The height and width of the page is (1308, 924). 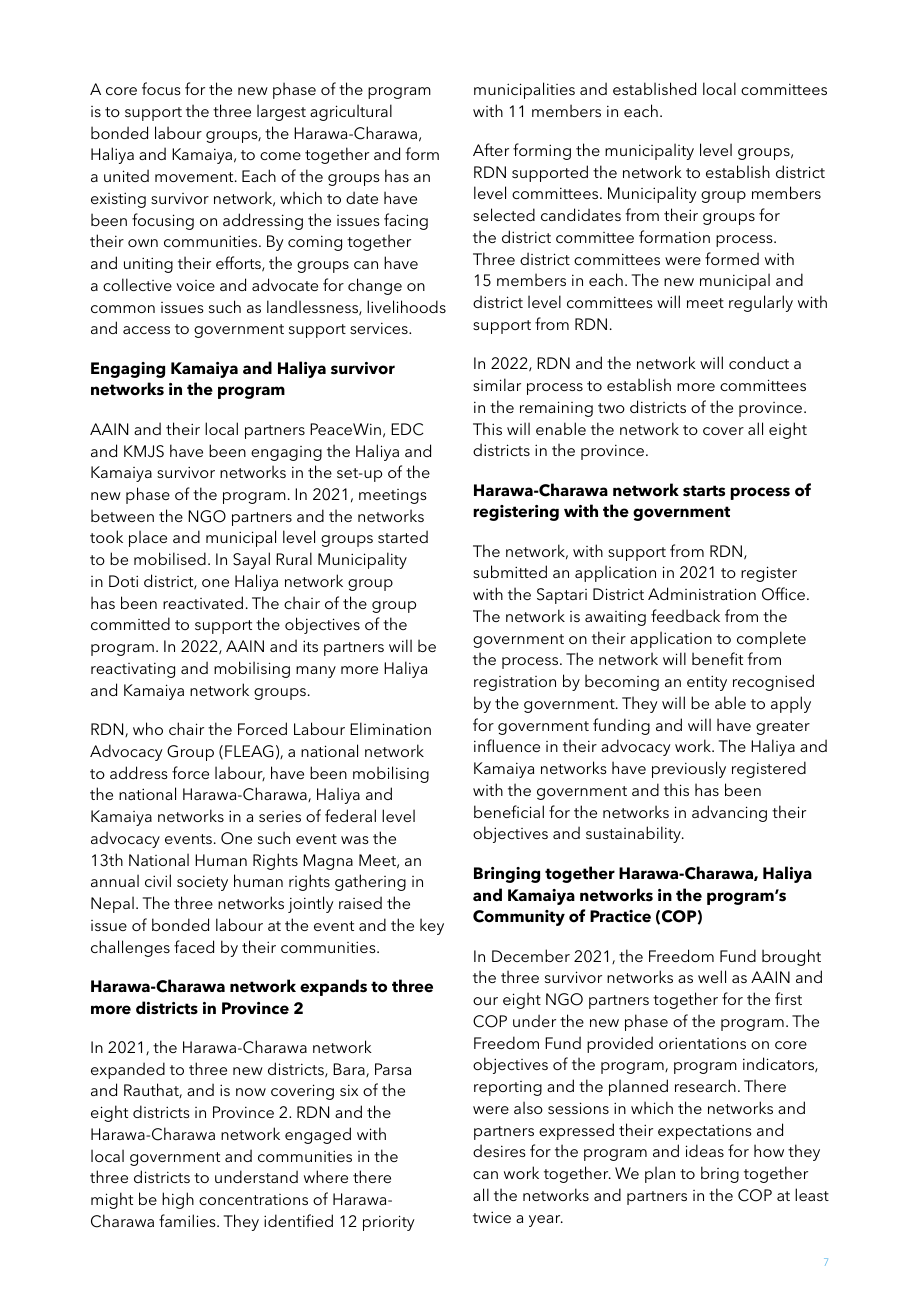 What do you see at coordinates (194, 946) in the page?
I see `faced` at bounding box center [194, 946].
